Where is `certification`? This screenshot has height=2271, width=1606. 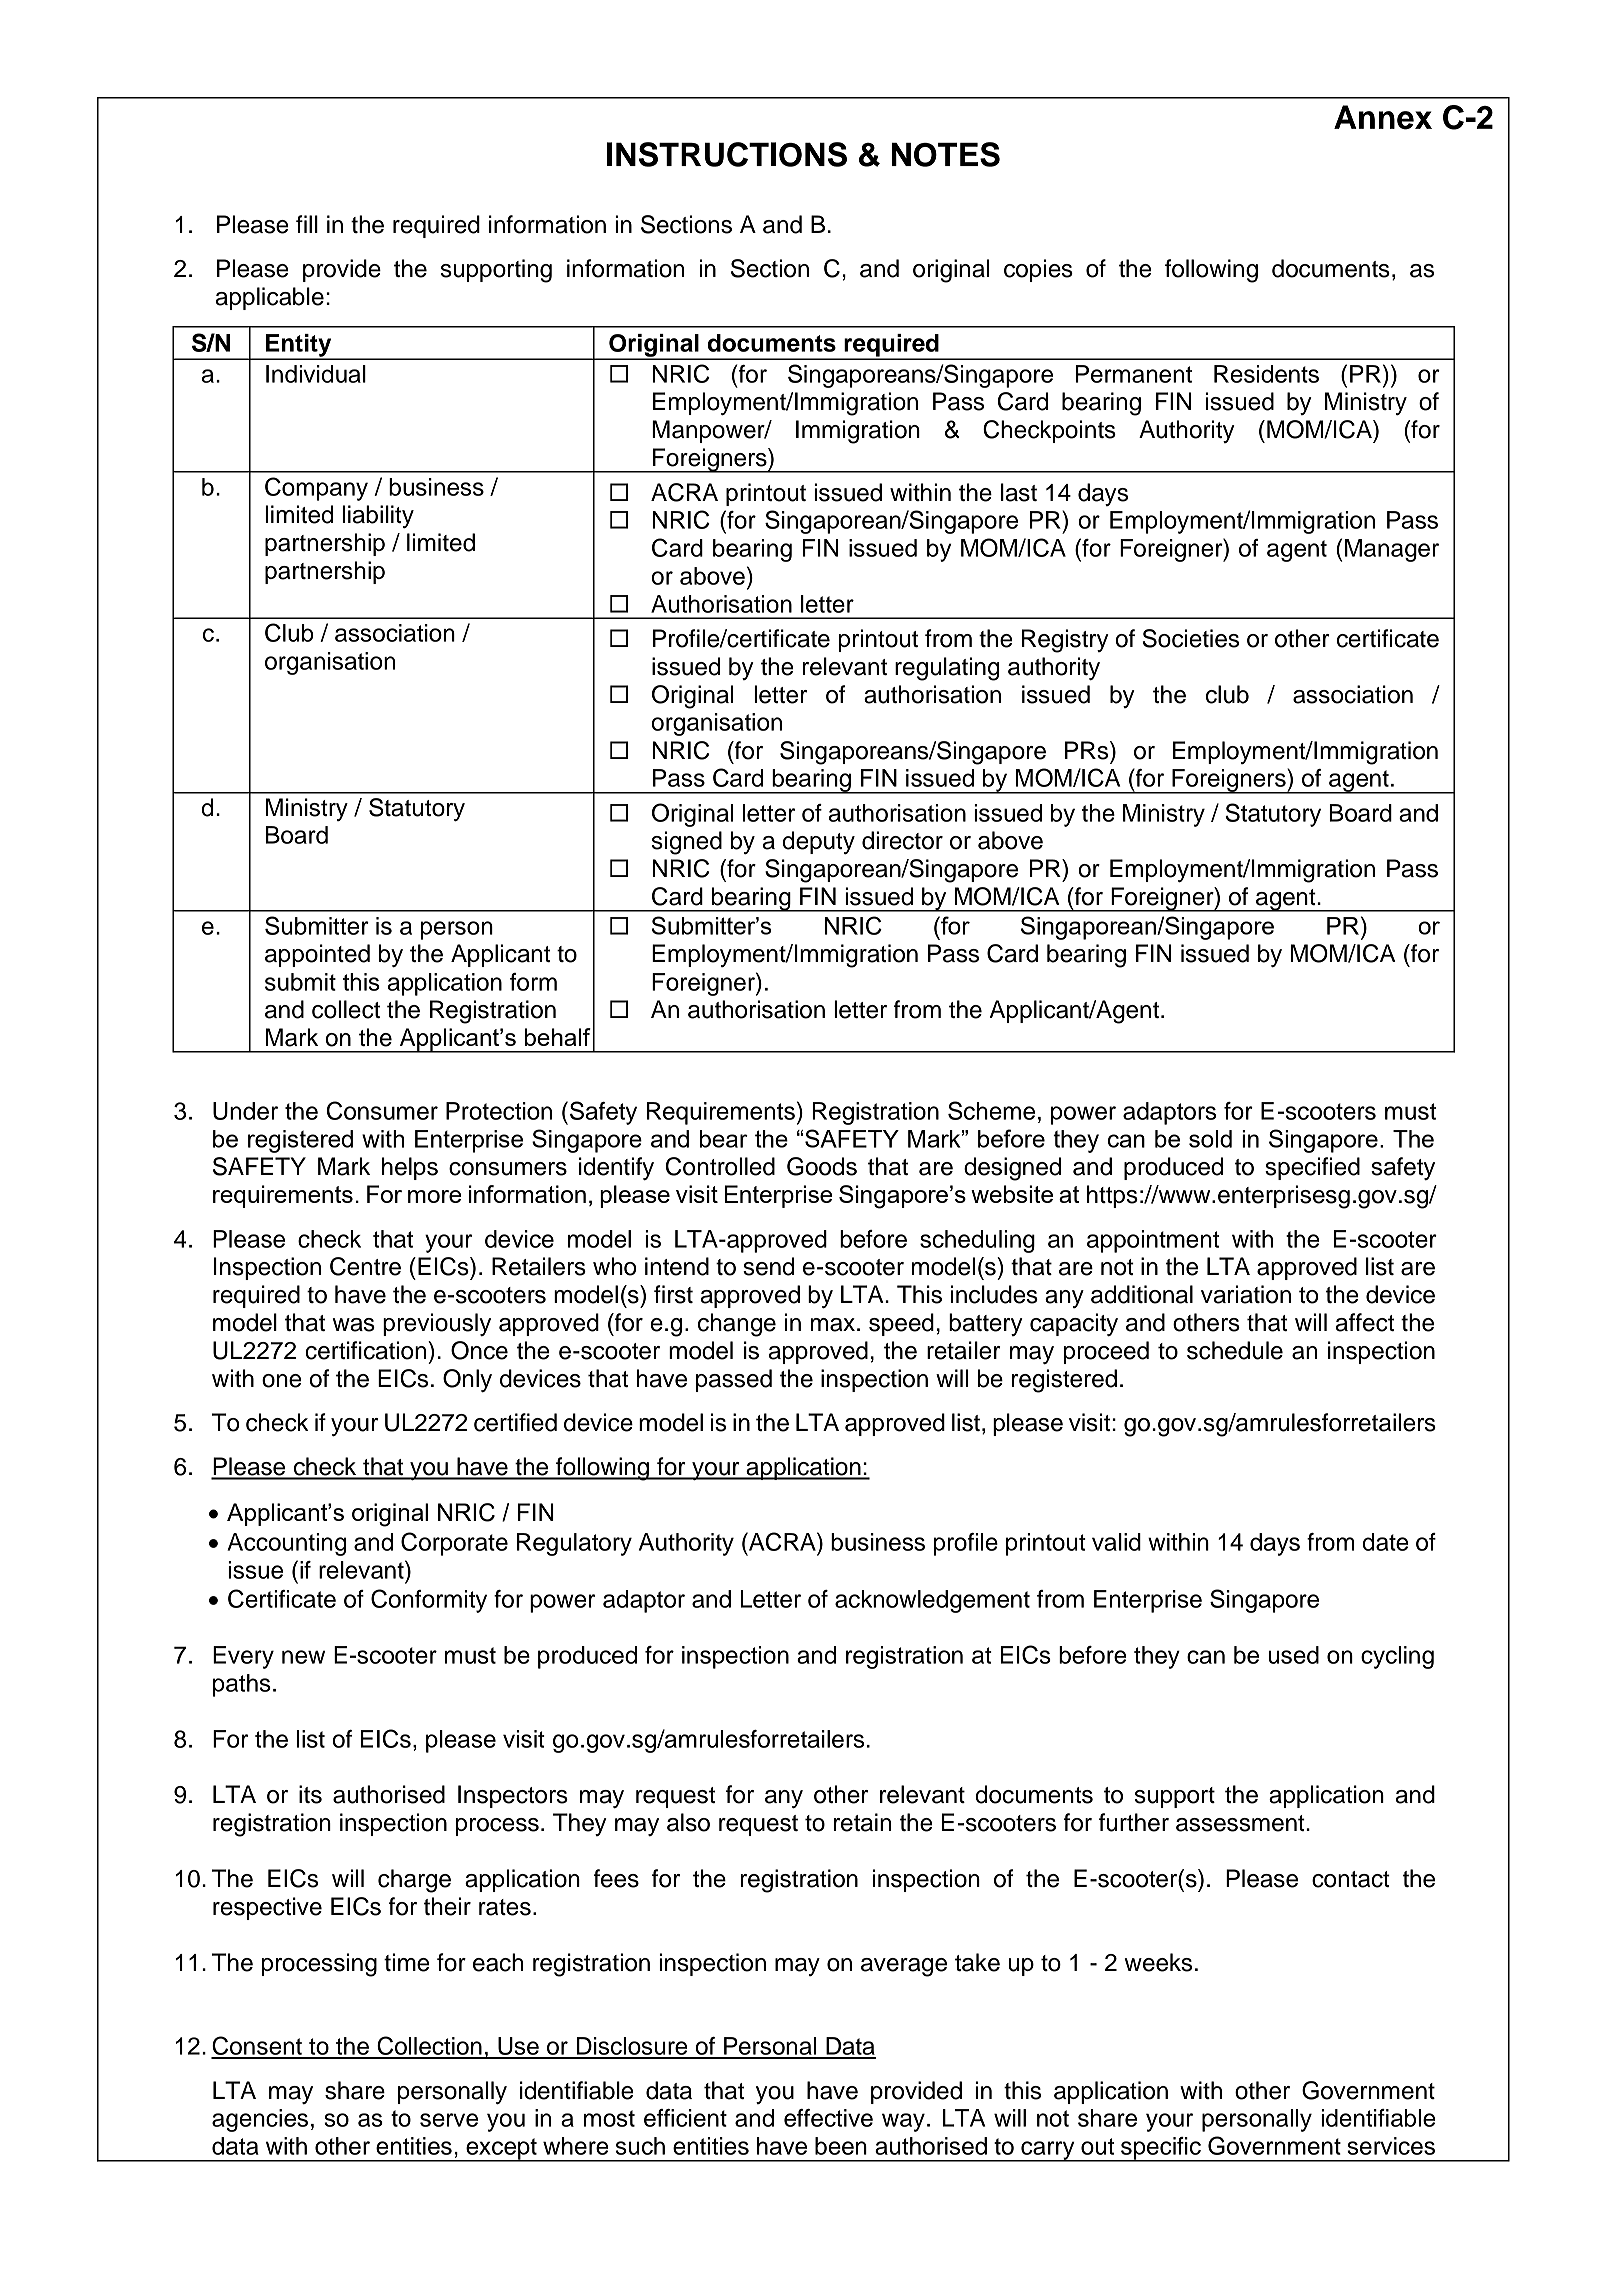 certification is located at coordinates (367, 1350).
